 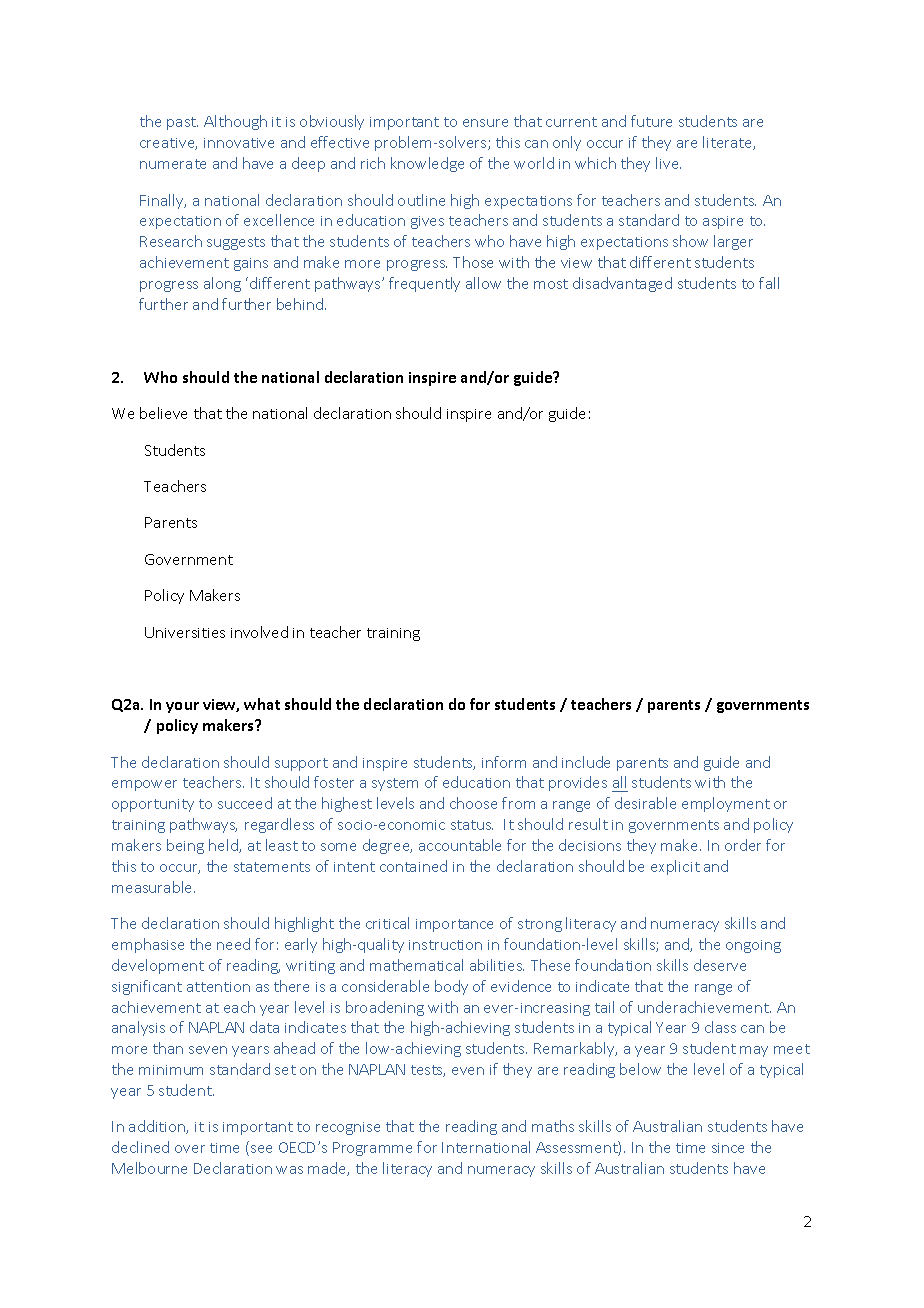 I want to click on instruction, so click(x=445, y=945).
